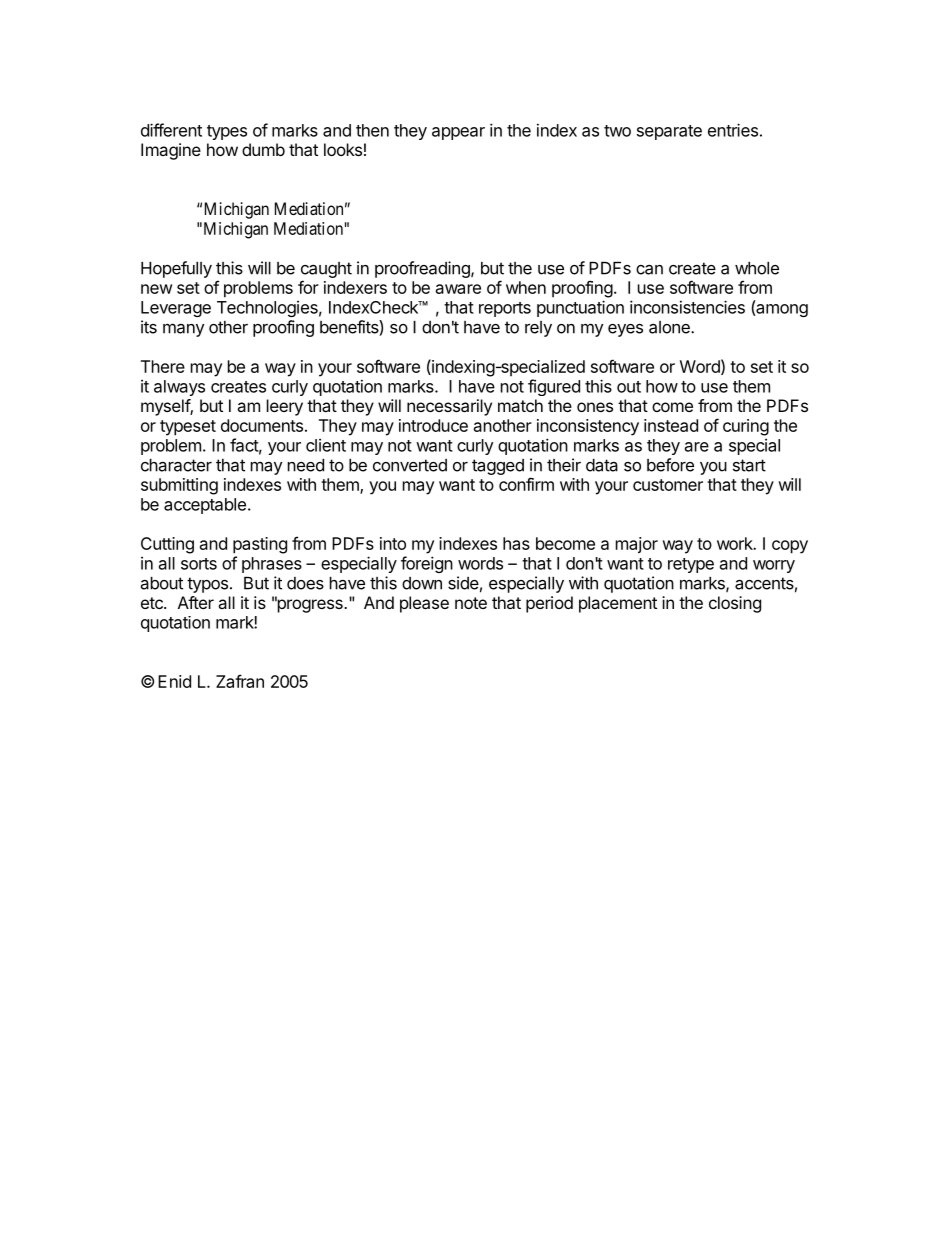 The width and height of the screenshot is (952, 1233). Describe the element at coordinates (733, 130) in the screenshot. I see `entries` at that location.
